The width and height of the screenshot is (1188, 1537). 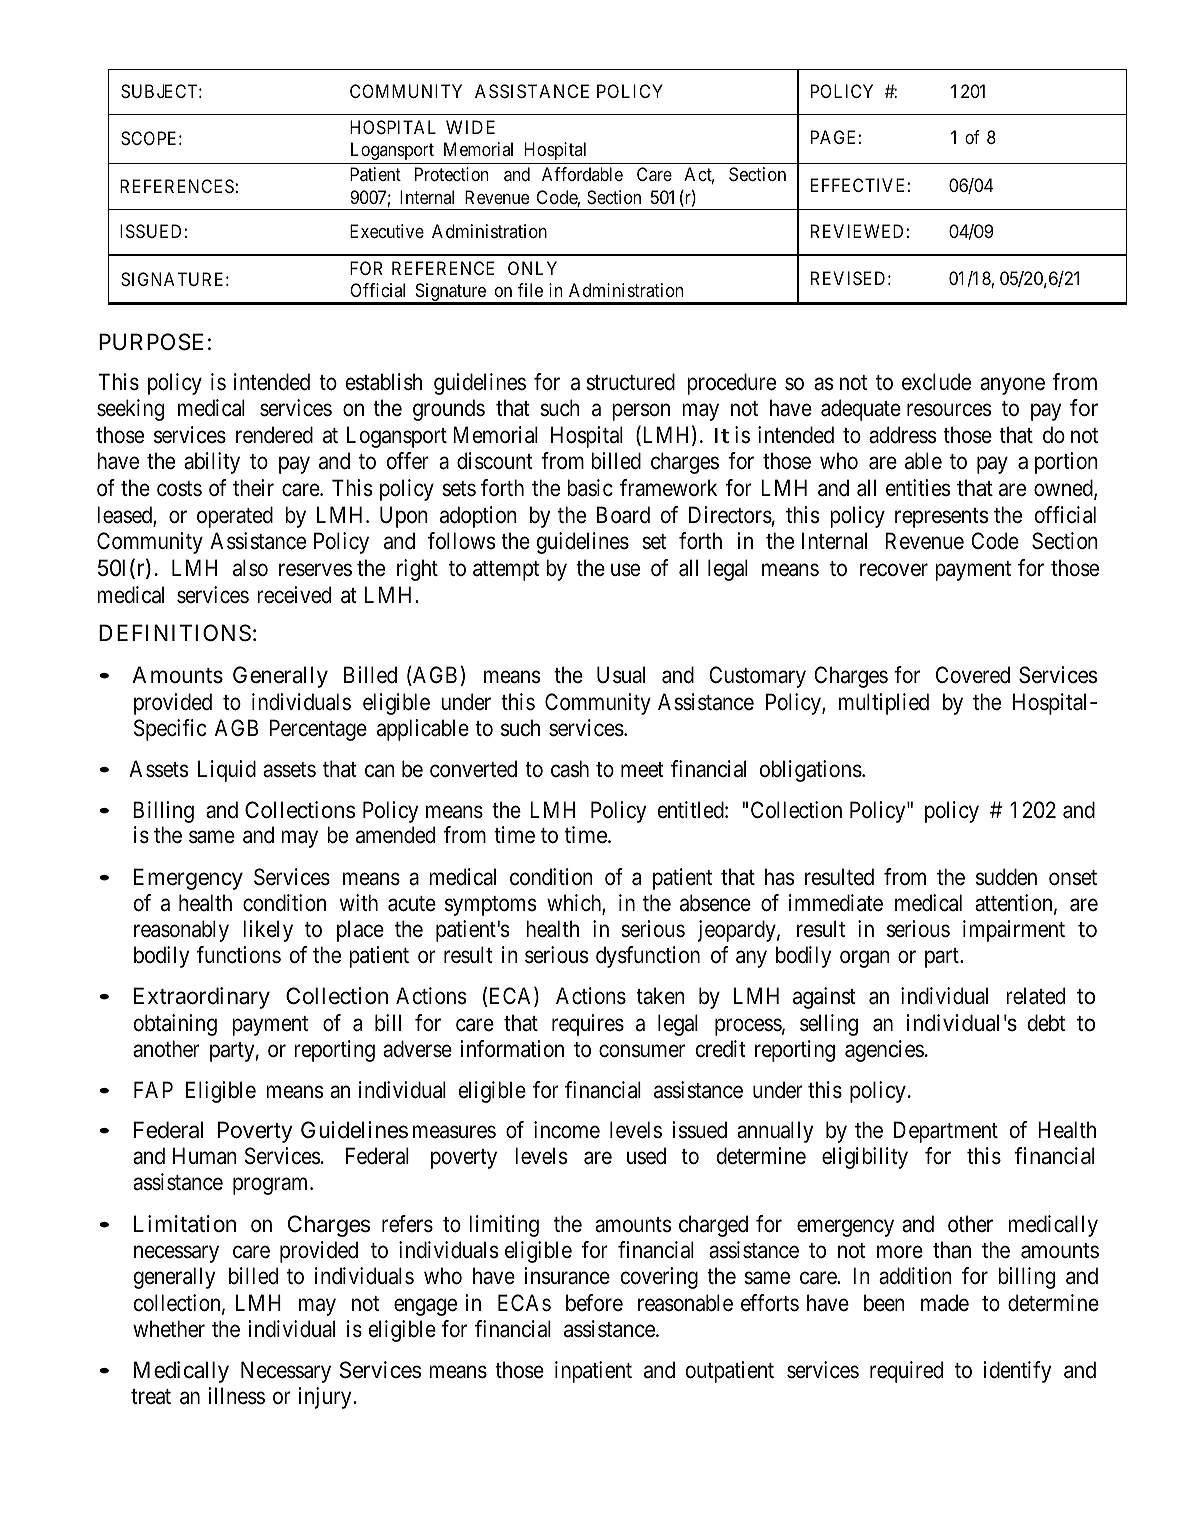 I want to click on Executive, so click(x=387, y=231).
